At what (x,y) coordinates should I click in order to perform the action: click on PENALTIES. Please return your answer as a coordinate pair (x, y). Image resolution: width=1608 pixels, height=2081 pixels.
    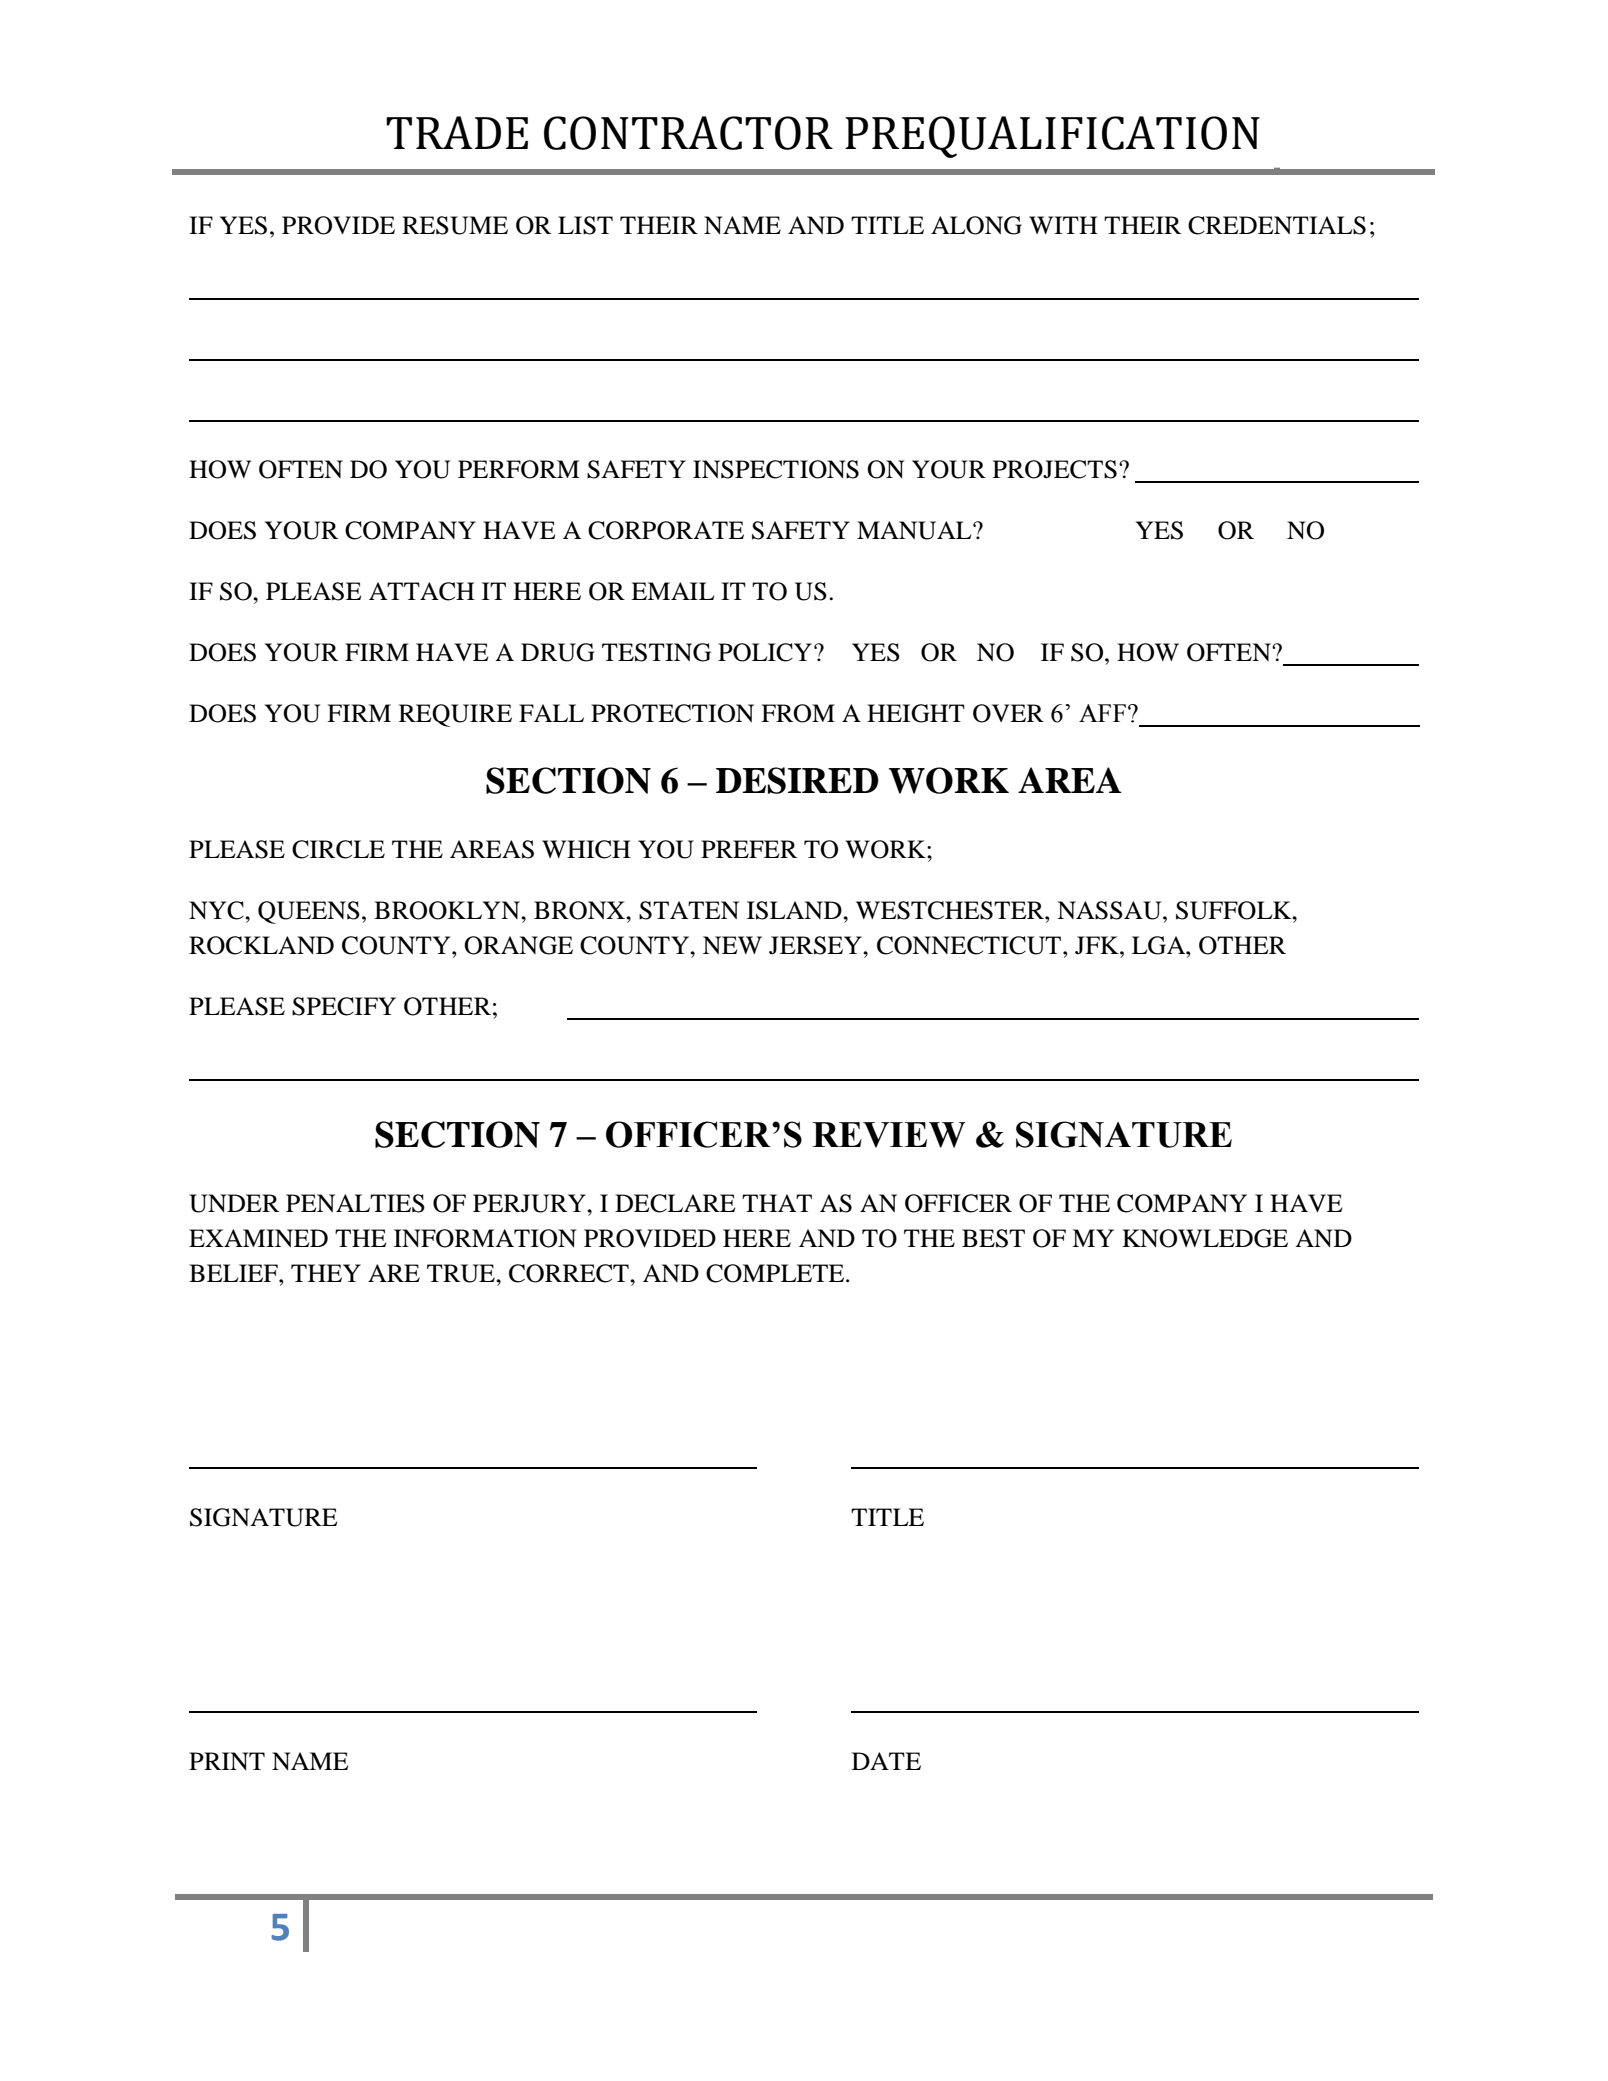
    Looking at the image, I should click on (355, 1203).
